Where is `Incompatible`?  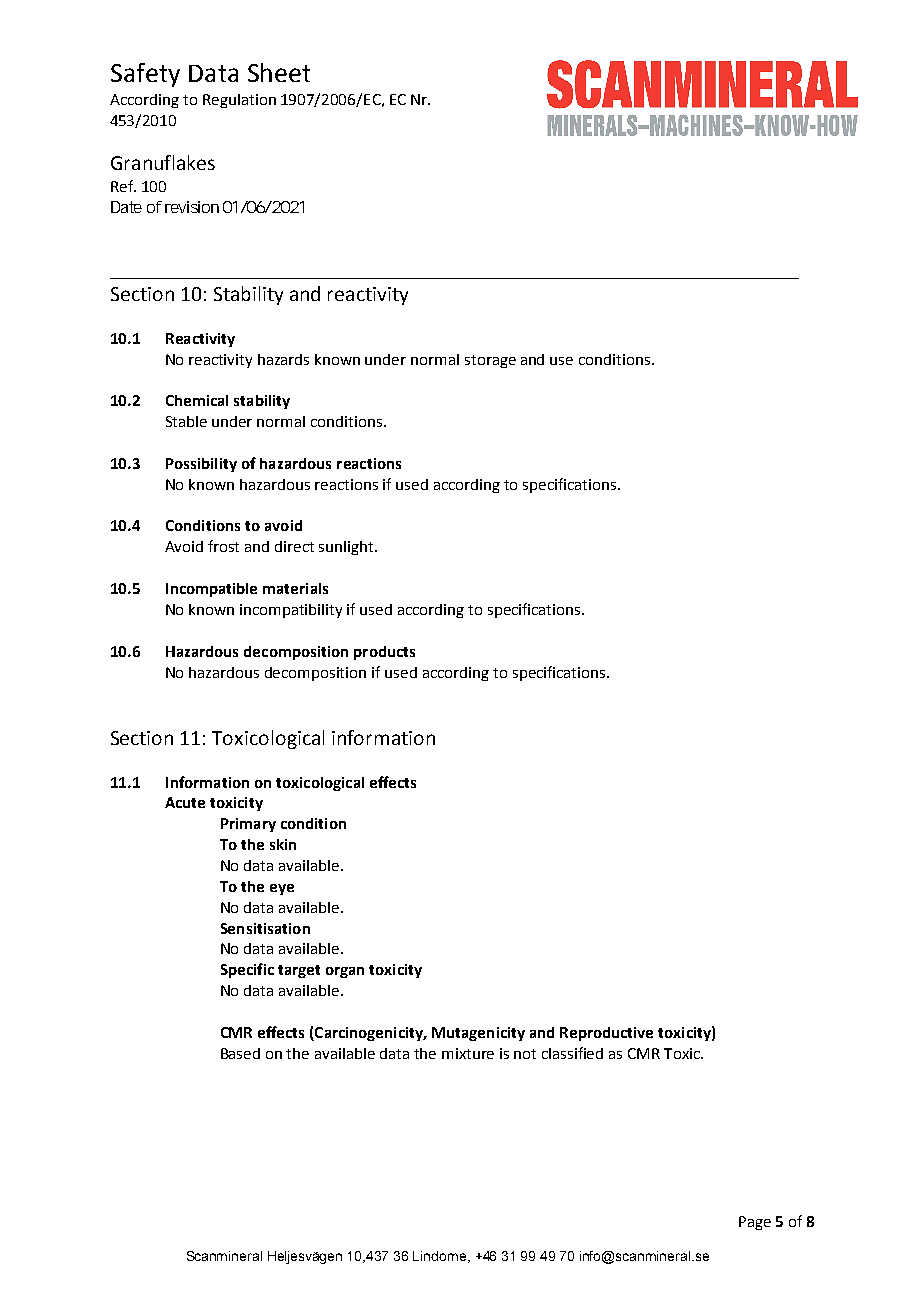
Incompatible is located at coordinates (211, 590).
